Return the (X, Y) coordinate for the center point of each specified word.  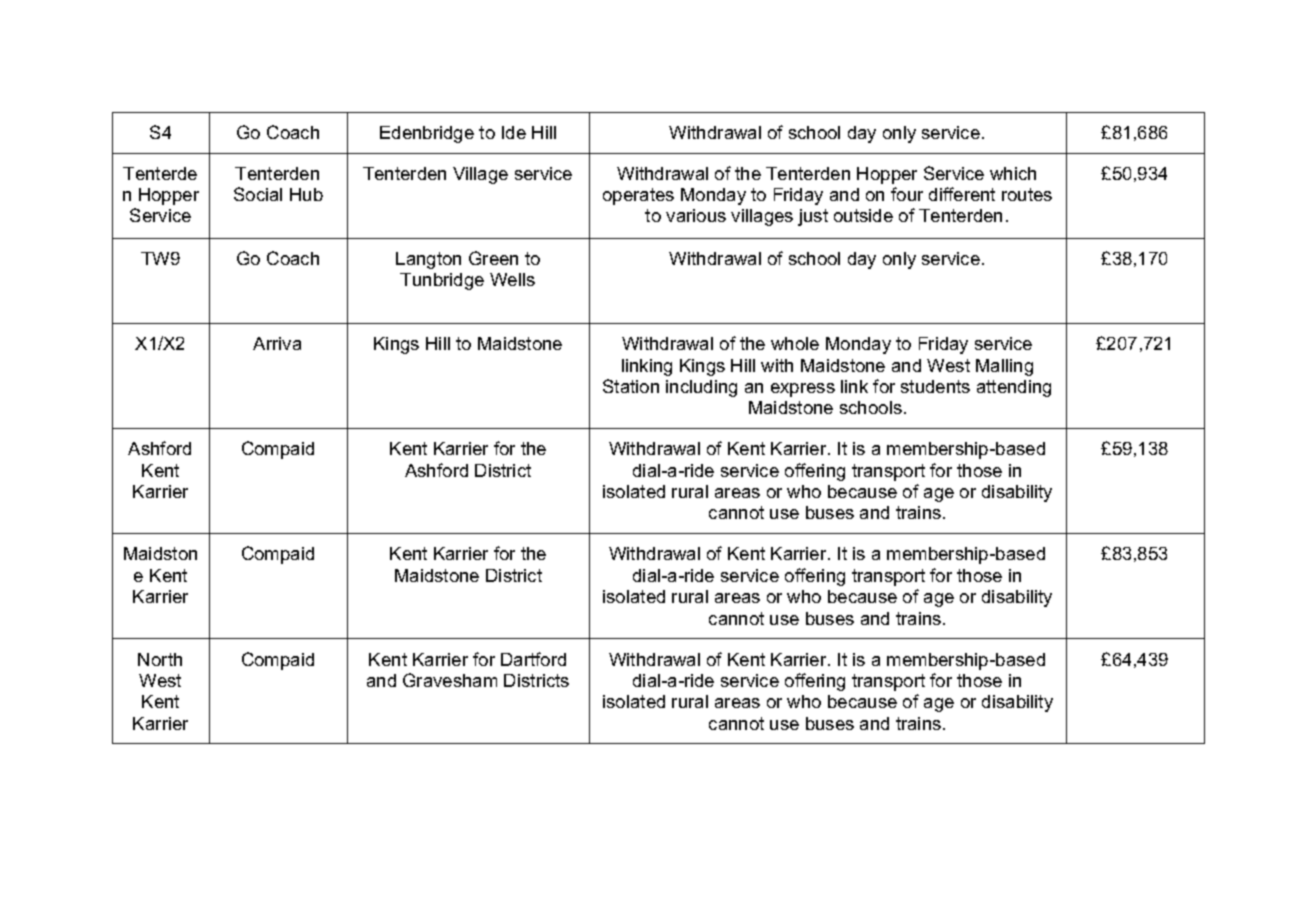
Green (493, 258)
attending (1014, 388)
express (803, 390)
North (160, 659)
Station (631, 386)
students (935, 386)
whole (795, 343)
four (907, 194)
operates (638, 196)
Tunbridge (442, 281)
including (701, 388)
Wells (512, 279)
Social (258, 194)
